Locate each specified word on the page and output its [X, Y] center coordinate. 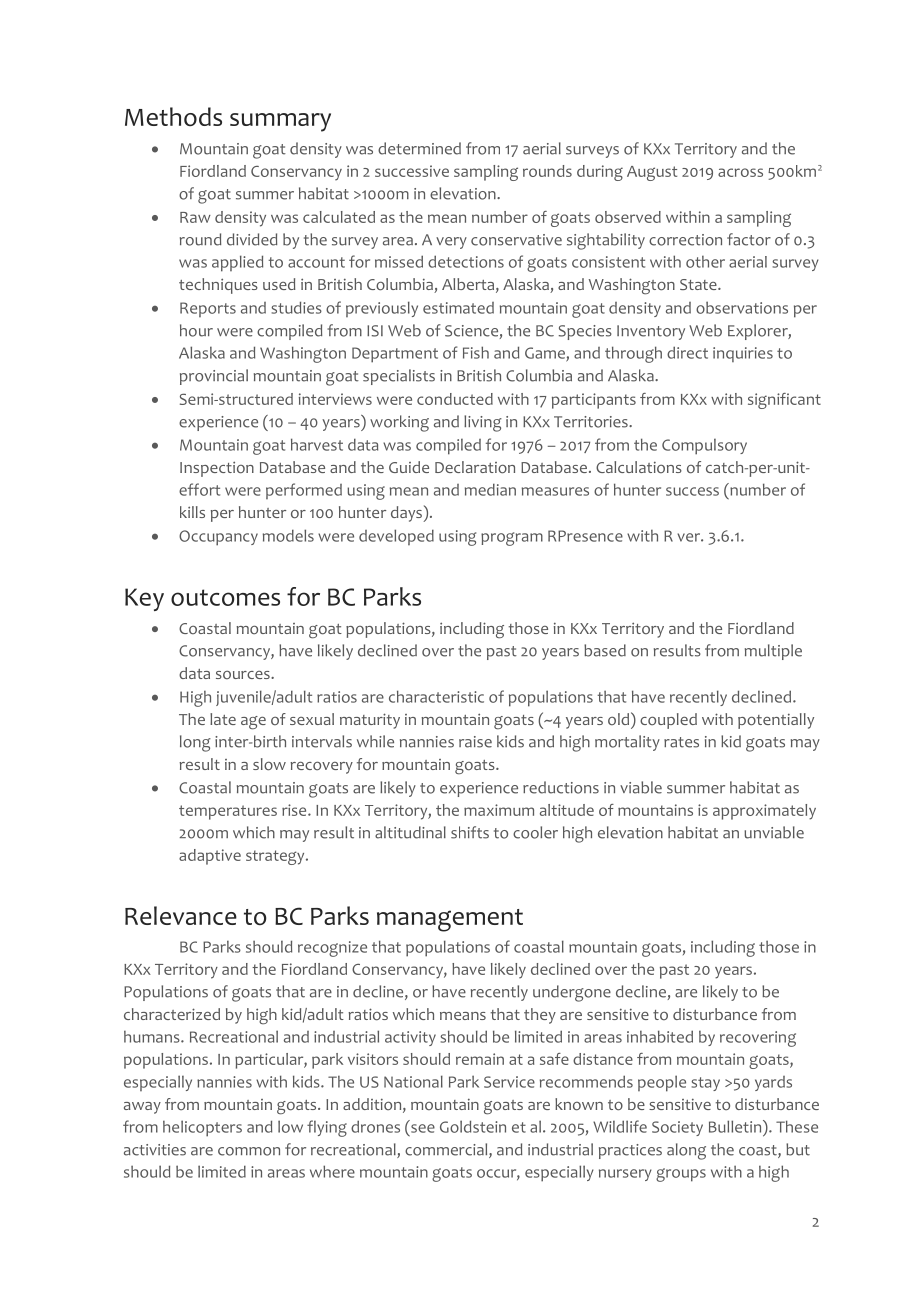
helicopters [202, 1128]
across [740, 172]
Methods [173, 116]
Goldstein [473, 1126]
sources [244, 674]
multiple [773, 652]
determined [419, 148]
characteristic [436, 696]
